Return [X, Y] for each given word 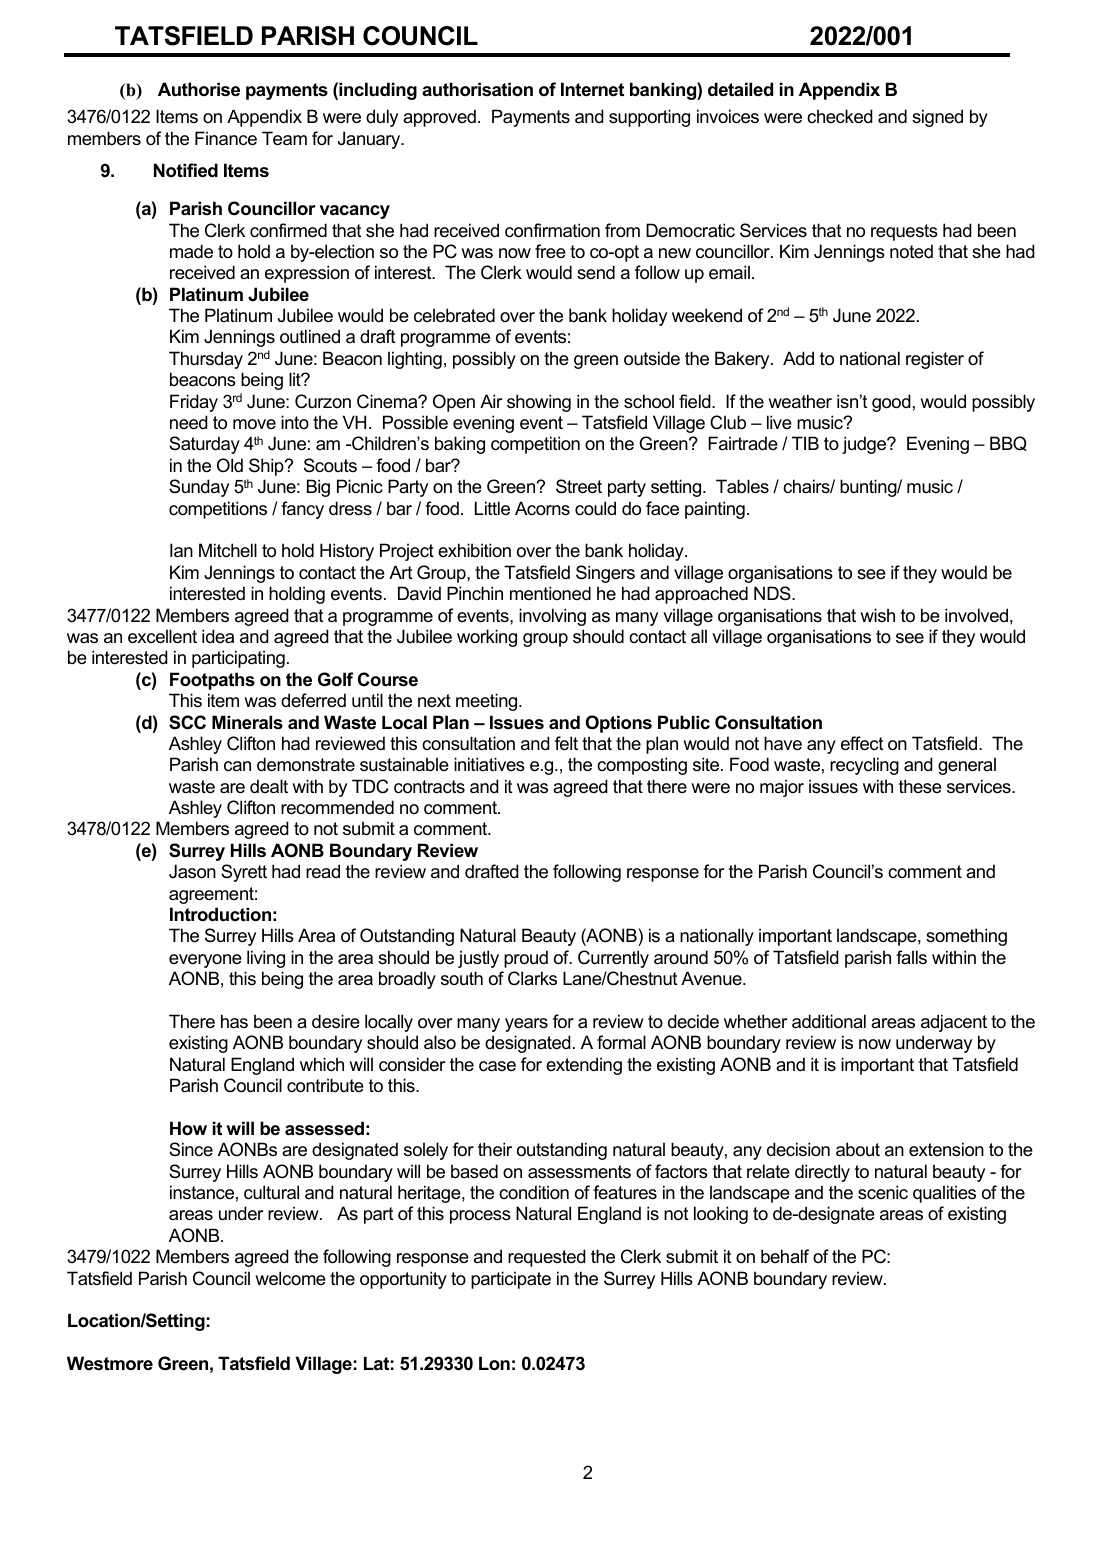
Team [284, 138]
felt [566, 743]
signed [937, 118]
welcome [290, 1278]
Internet [592, 89]
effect [862, 743]
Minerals [247, 722]
